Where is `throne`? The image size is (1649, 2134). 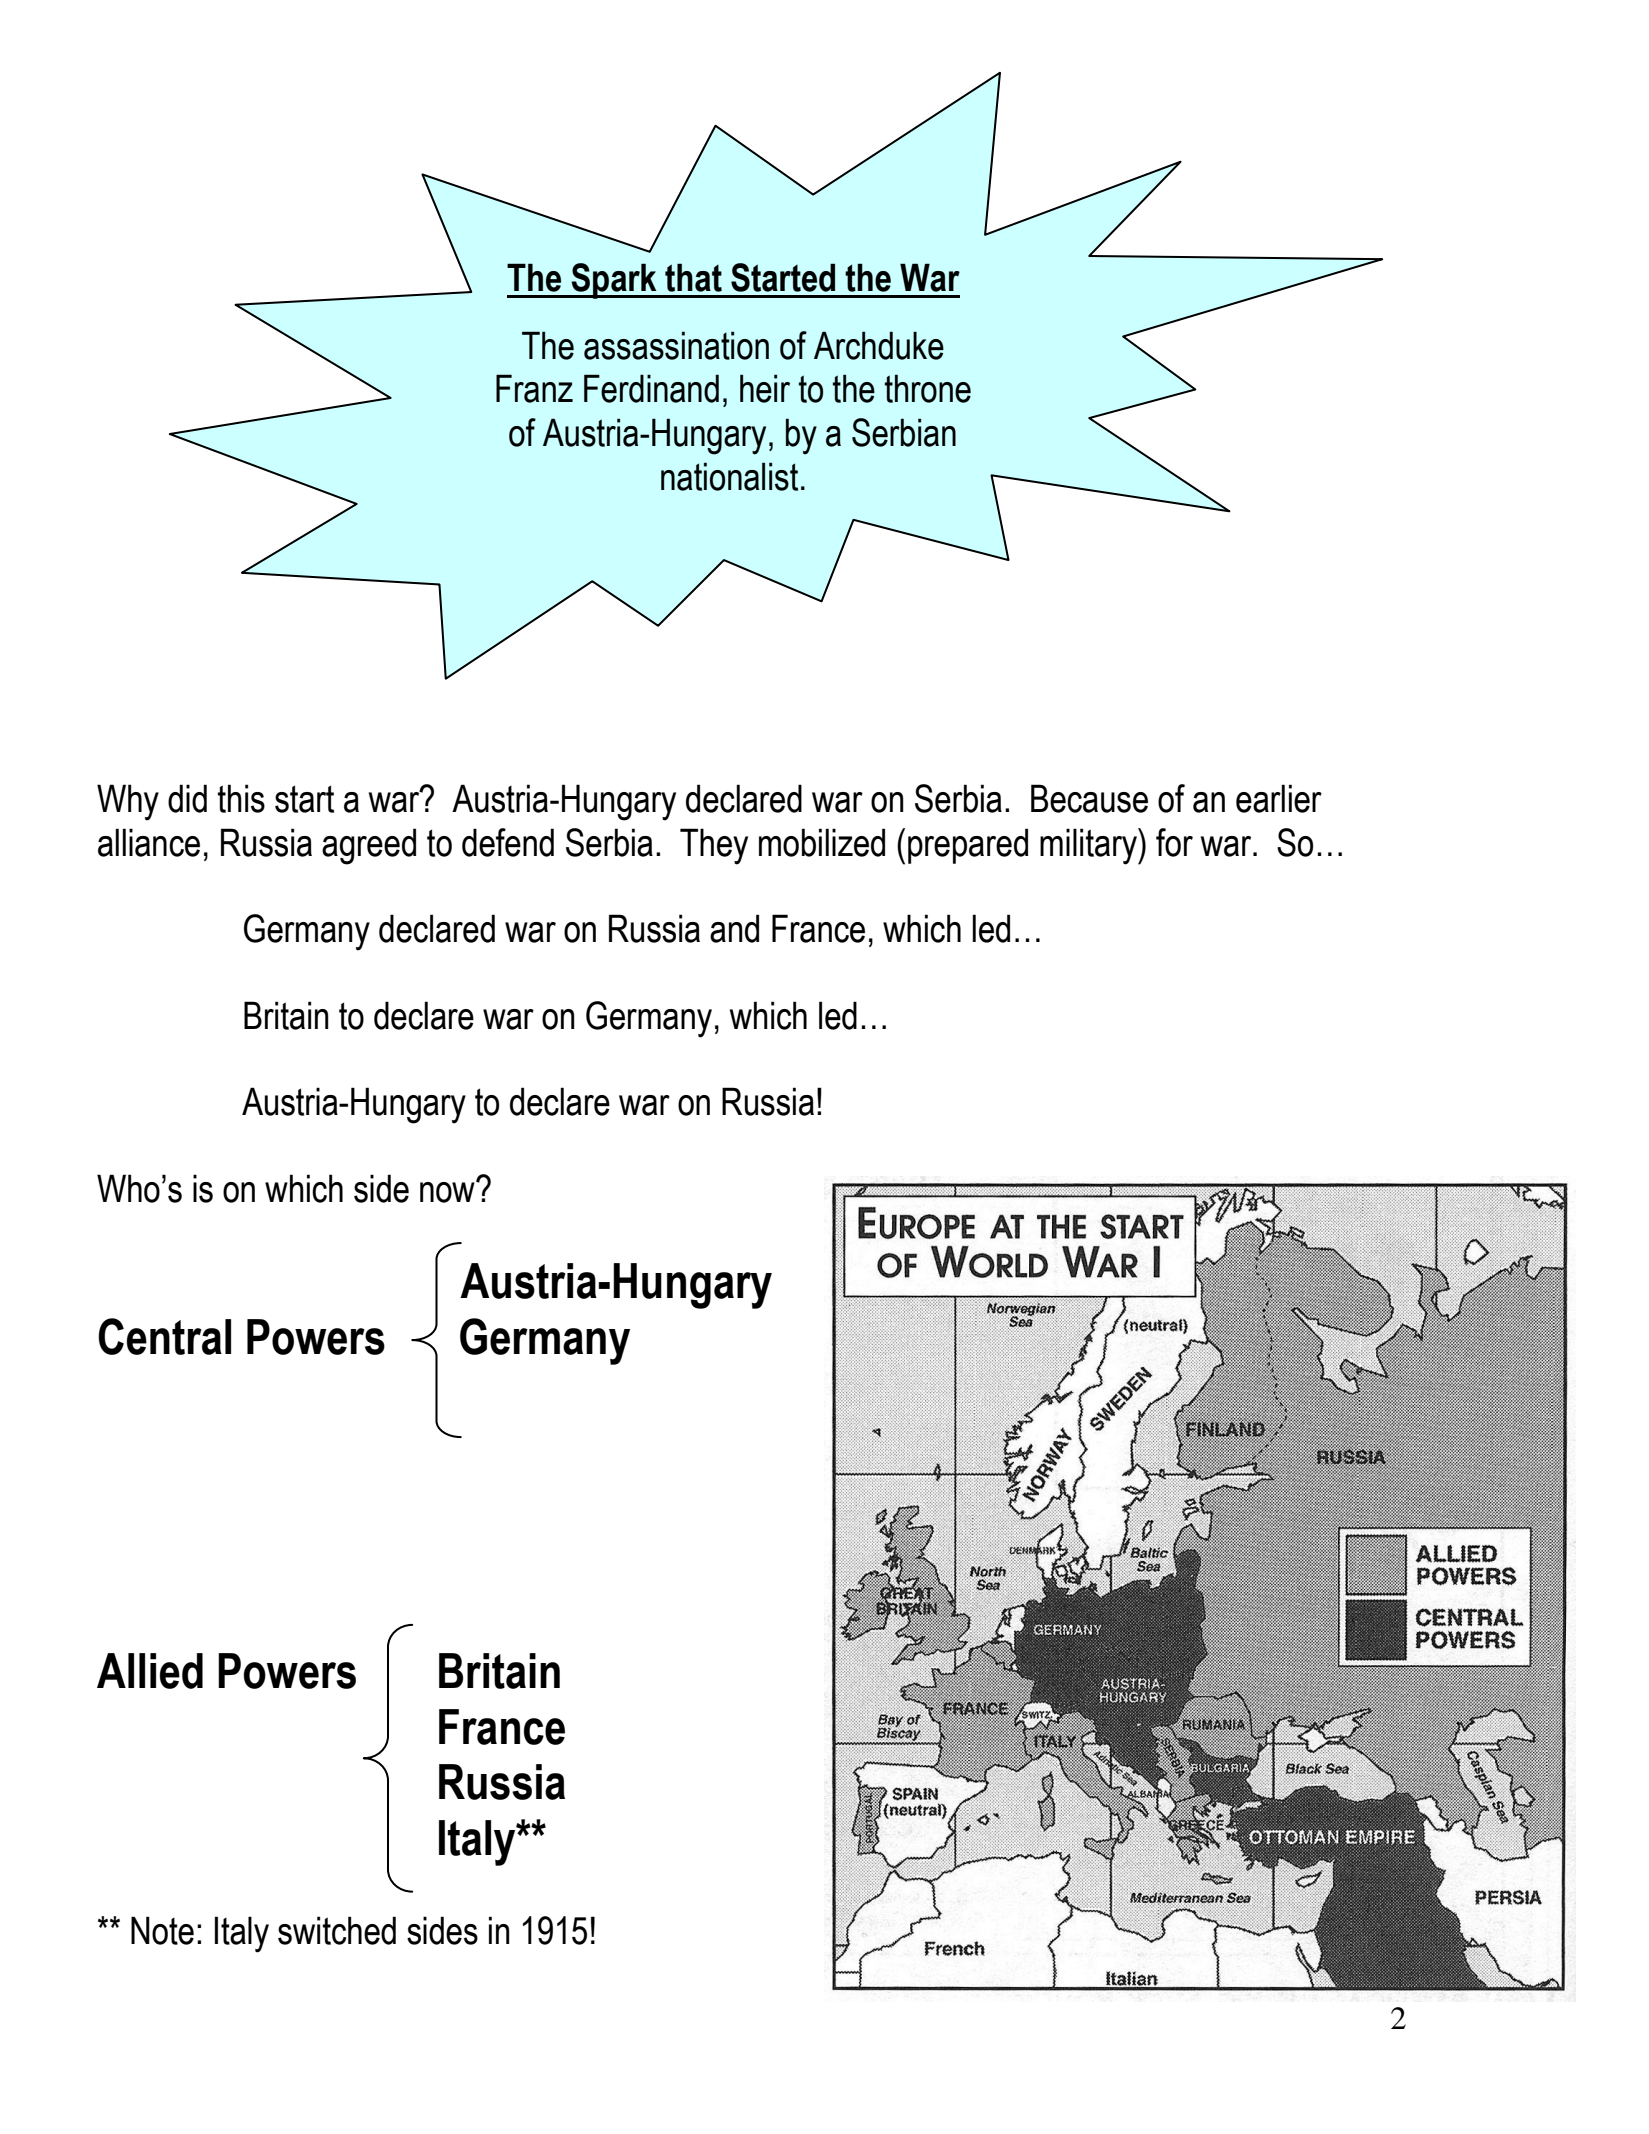 throne is located at coordinates (928, 388).
